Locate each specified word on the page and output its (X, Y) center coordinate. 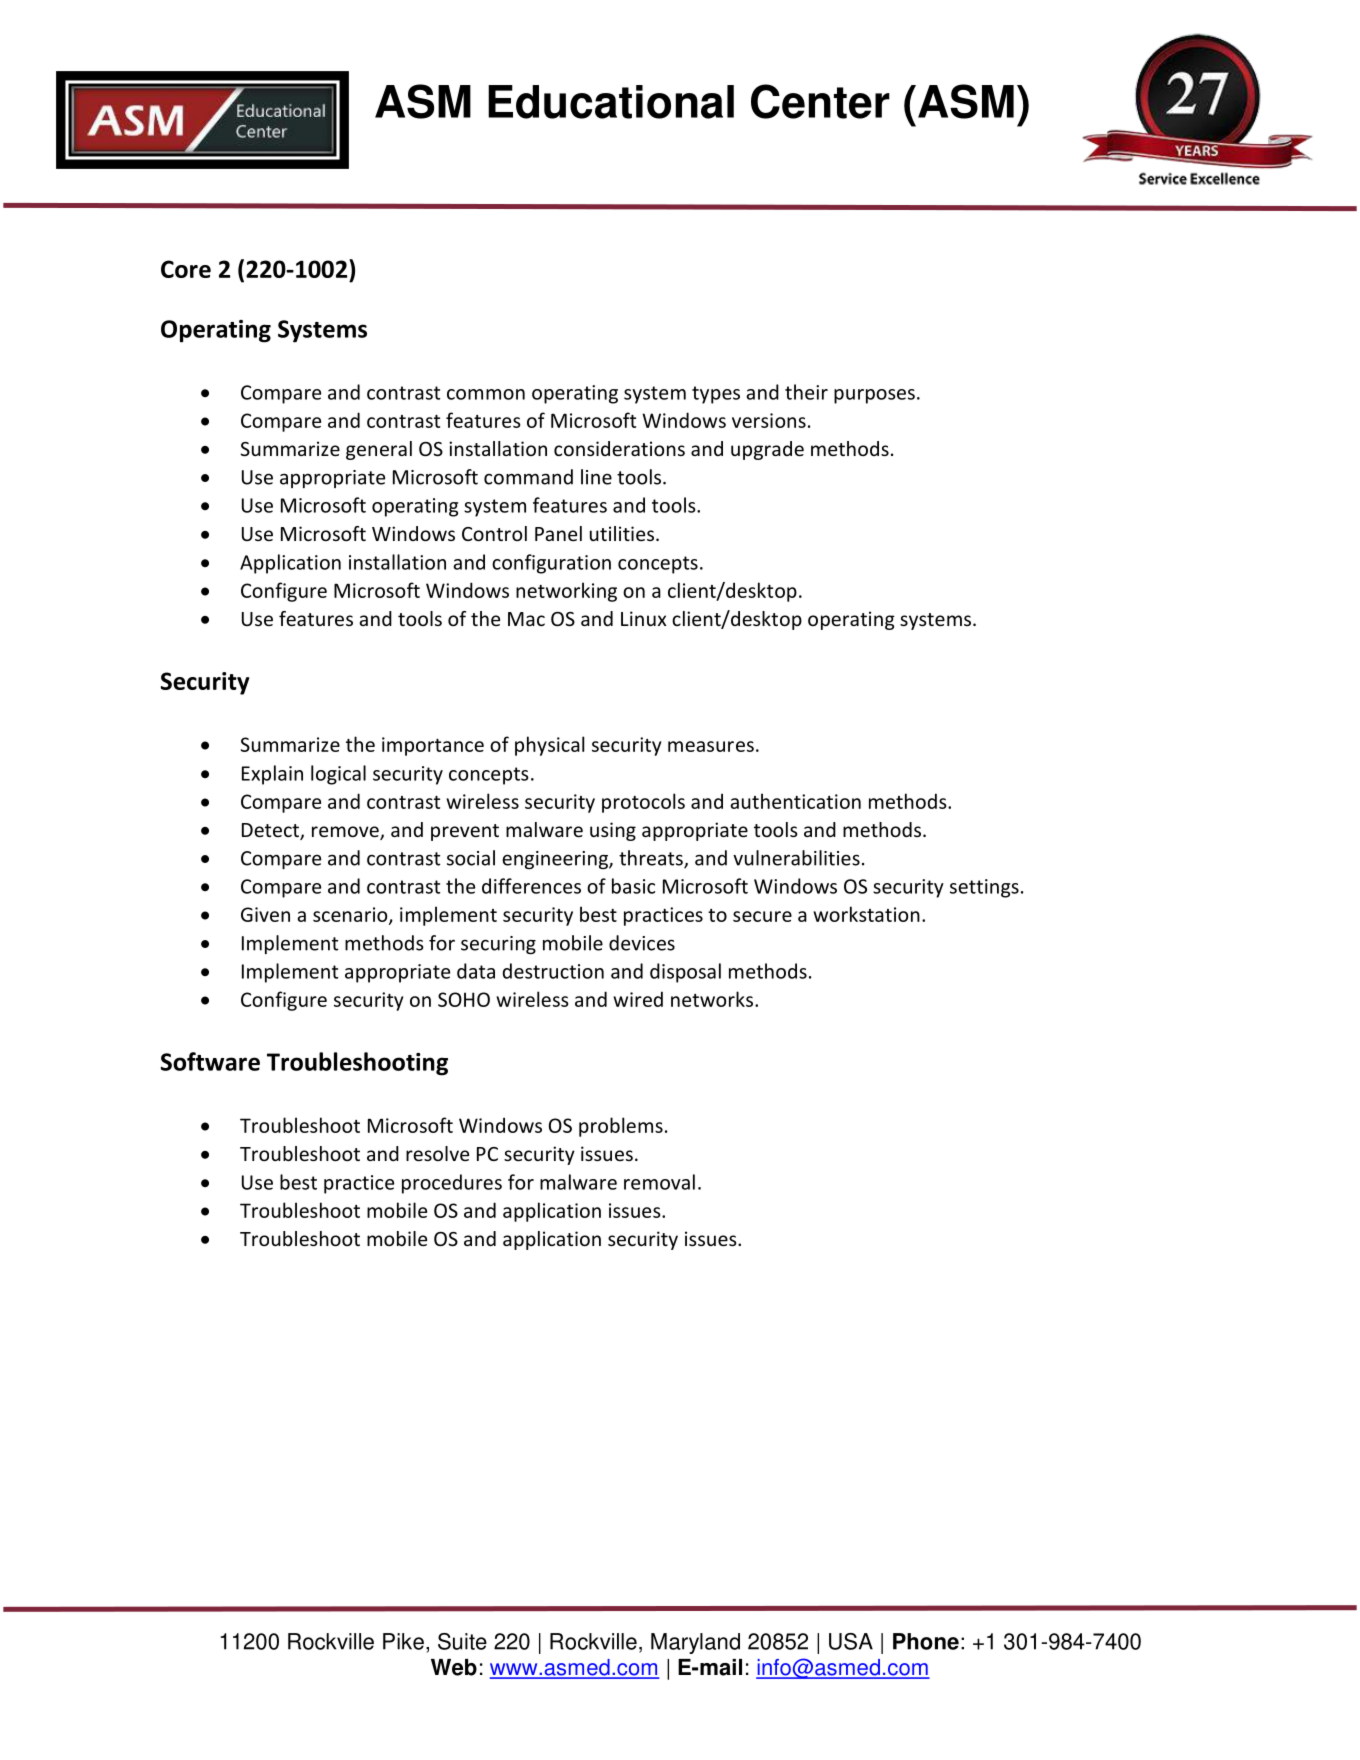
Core (186, 269)
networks (713, 999)
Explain (272, 775)
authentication (796, 801)
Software (210, 1061)
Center (820, 101)
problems (621, 1127)
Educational (611, 102)
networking (566, 592)
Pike (403, 1641)
